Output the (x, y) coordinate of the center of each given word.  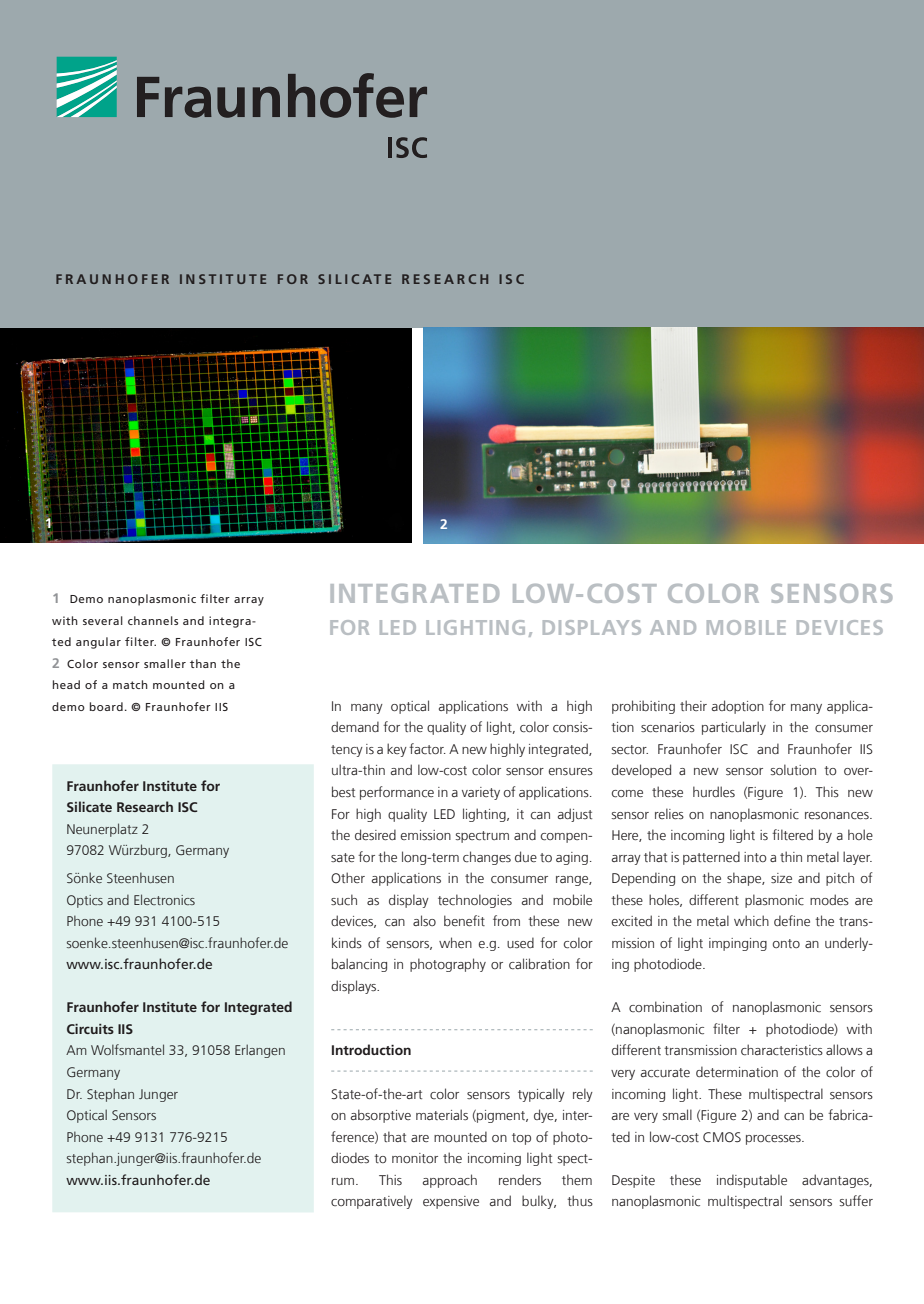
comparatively (372, 1202)
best (343, 791)
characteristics (782, 1050)
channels (153, 620)
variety (481, 793)
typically (541, 1095)
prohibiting (643, 707)
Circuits (90, 1029)
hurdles (714, 791)
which (751, 921)
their (693, 705)
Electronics (164, 899)
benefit (464, 920)
